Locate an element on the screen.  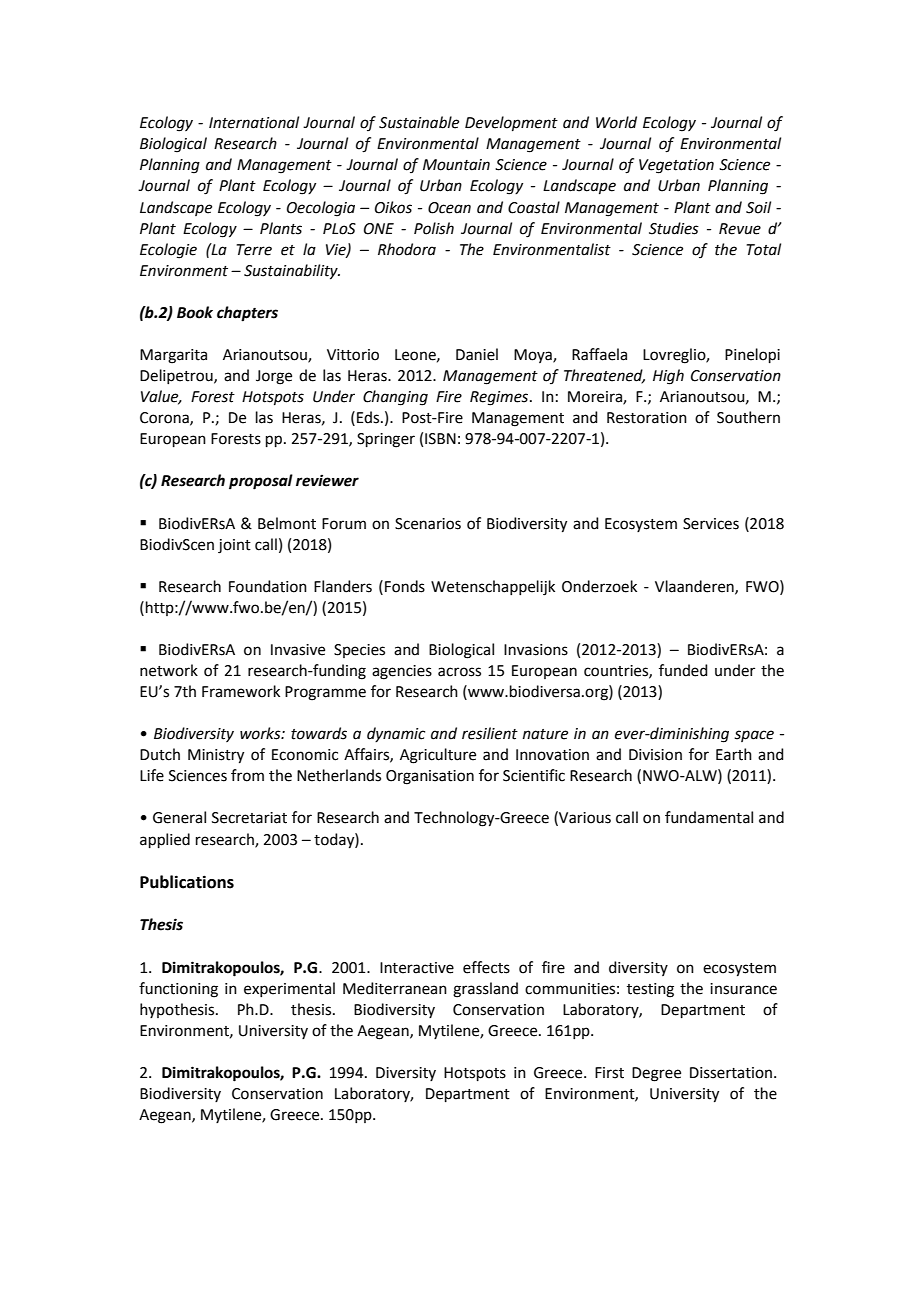
International is located at coordinates (254, 122).
